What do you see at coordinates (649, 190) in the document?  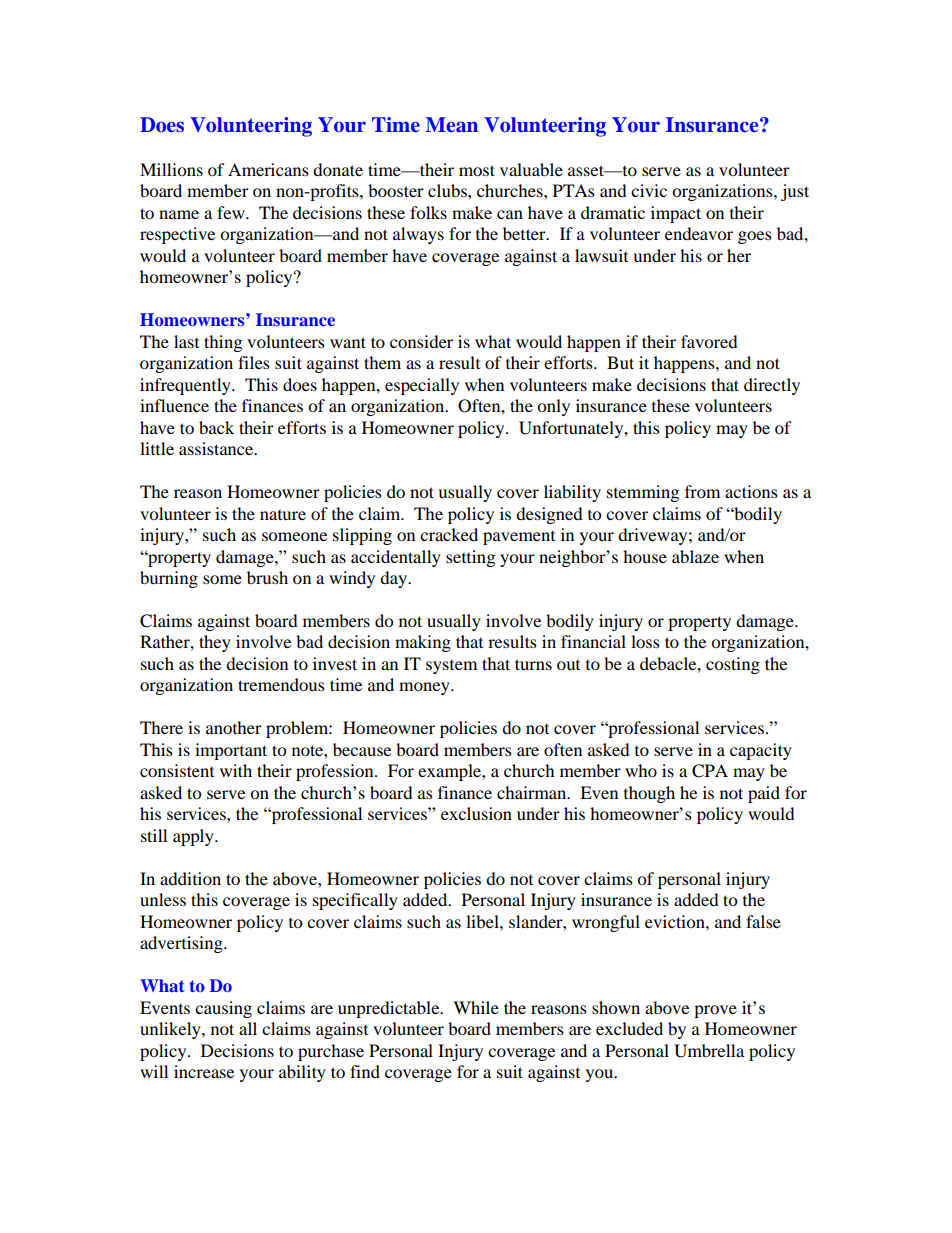 I see `civic` at bounding box center [649, 190].
